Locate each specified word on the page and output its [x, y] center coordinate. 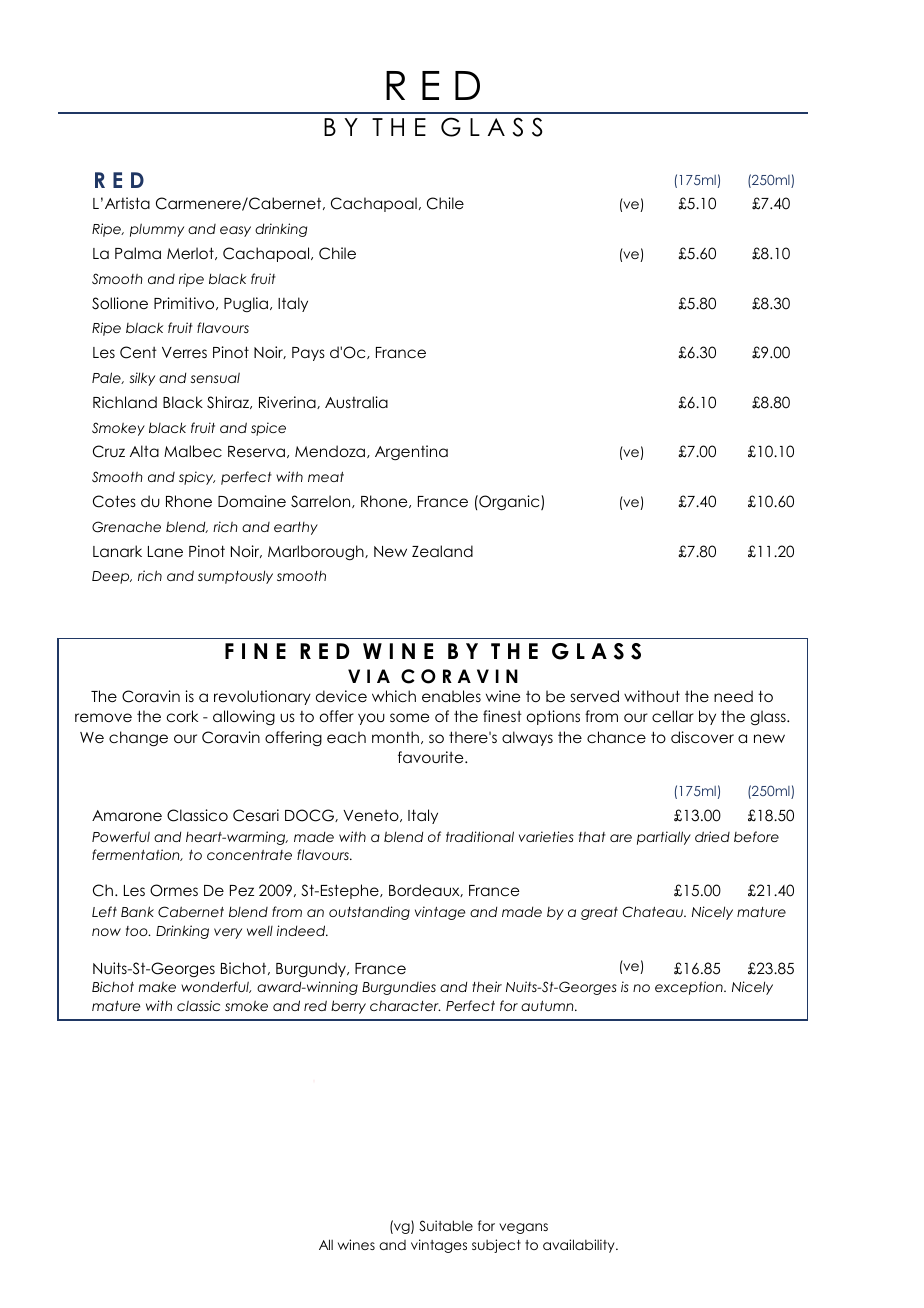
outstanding [369, 913]
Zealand [442, 551]
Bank [137, 911]
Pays [308, 354]
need [733, 696]
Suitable [446, 1226]
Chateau [654, 912]
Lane [165, 551]
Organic [509, 503]
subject [496, 1246]
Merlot [191, 253]
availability [580, 1246]
